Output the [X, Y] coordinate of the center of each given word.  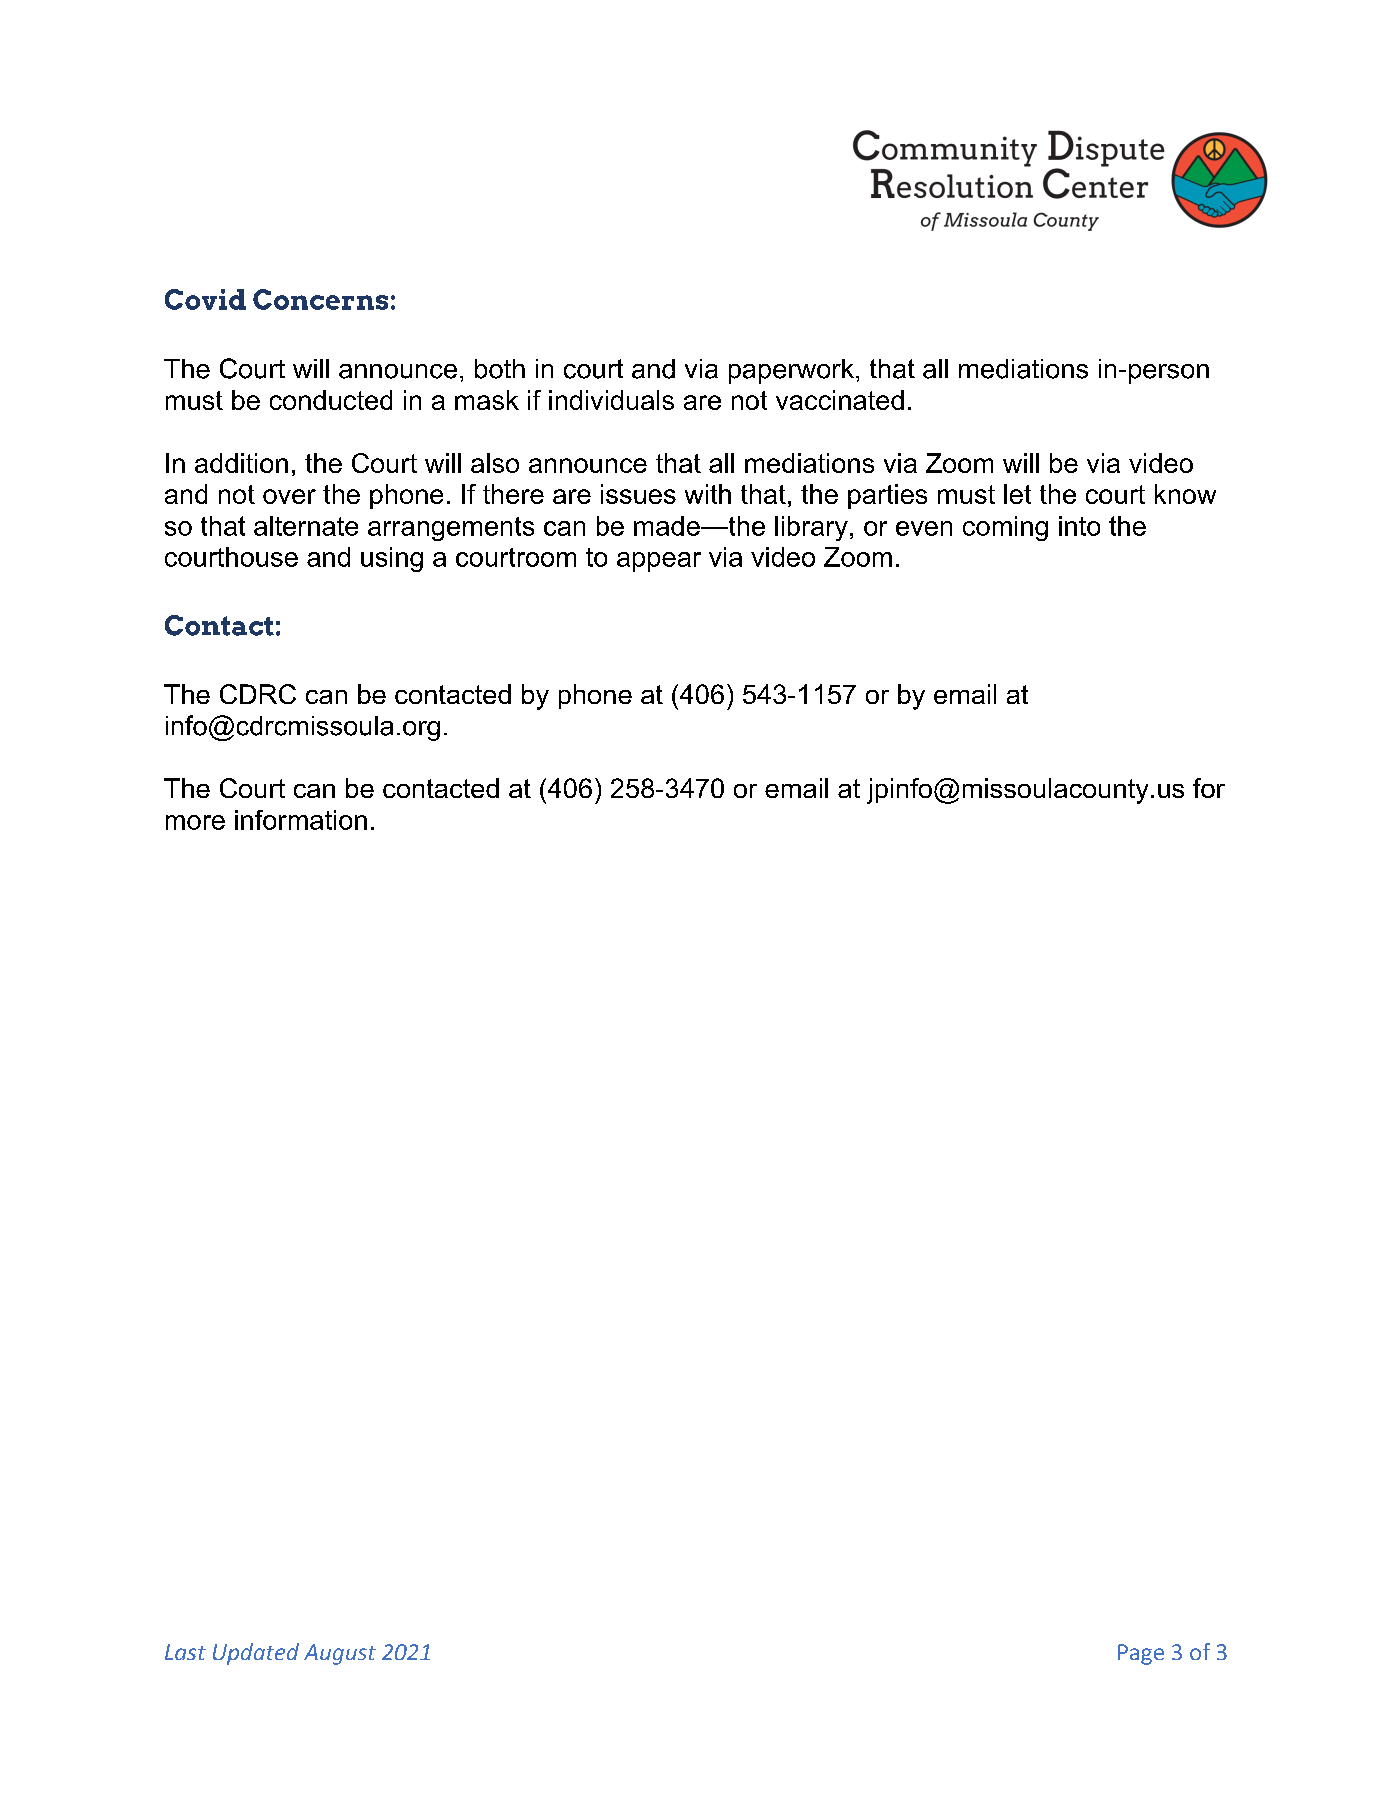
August [340, 1654]
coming [1005, 528]
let [1017, 494]
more [195, 822]
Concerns [320, 299]
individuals [611, 400]
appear [659, 562]
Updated [256, 1654]
